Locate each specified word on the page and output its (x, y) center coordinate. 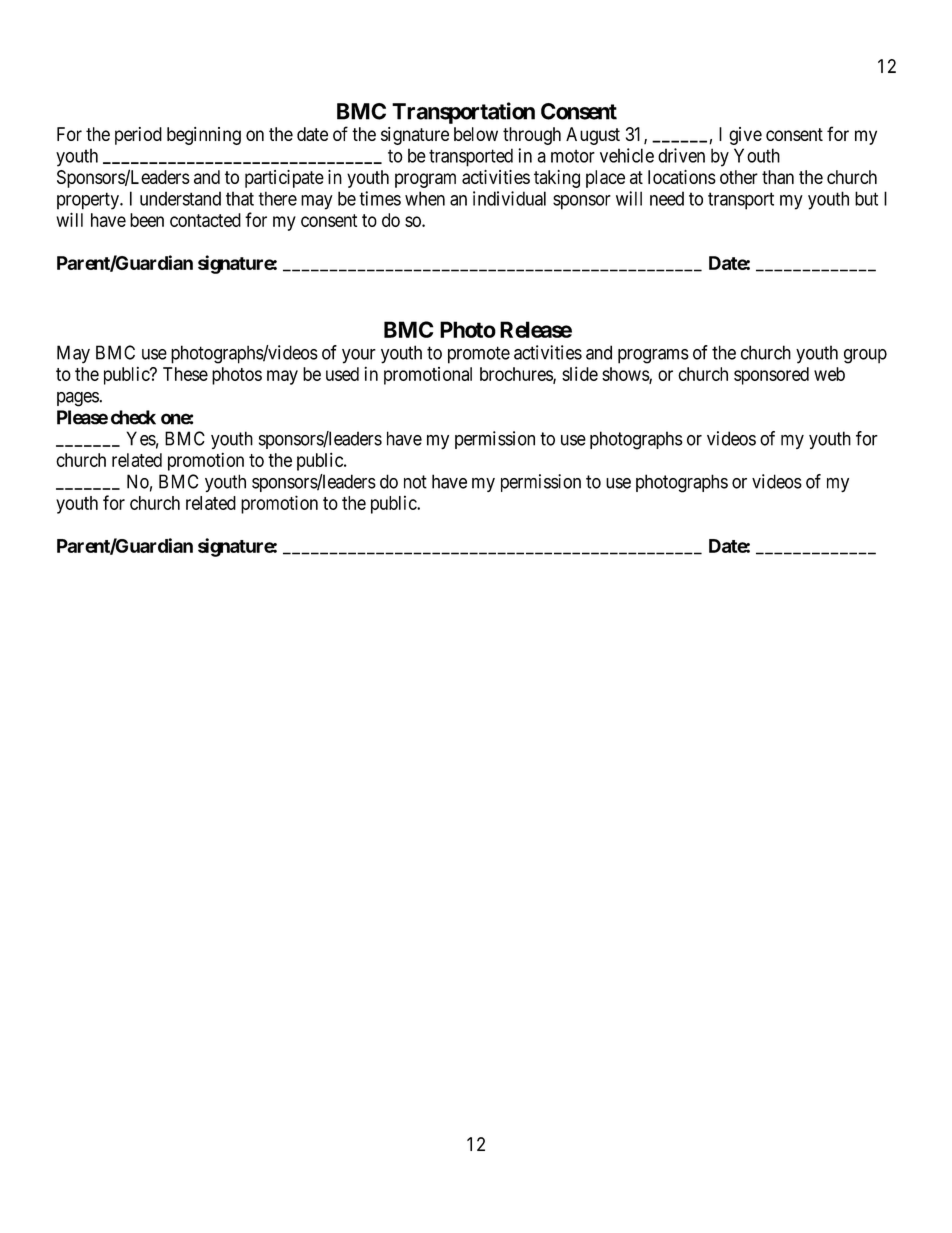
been (147, 220)
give (745, 136)
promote (479, 355)
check (133, 417)
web (829, 374)
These (185, 374)
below (476, 134)
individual (509, 198)
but (866, 198)
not (415, 482)
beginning (204, 136)
